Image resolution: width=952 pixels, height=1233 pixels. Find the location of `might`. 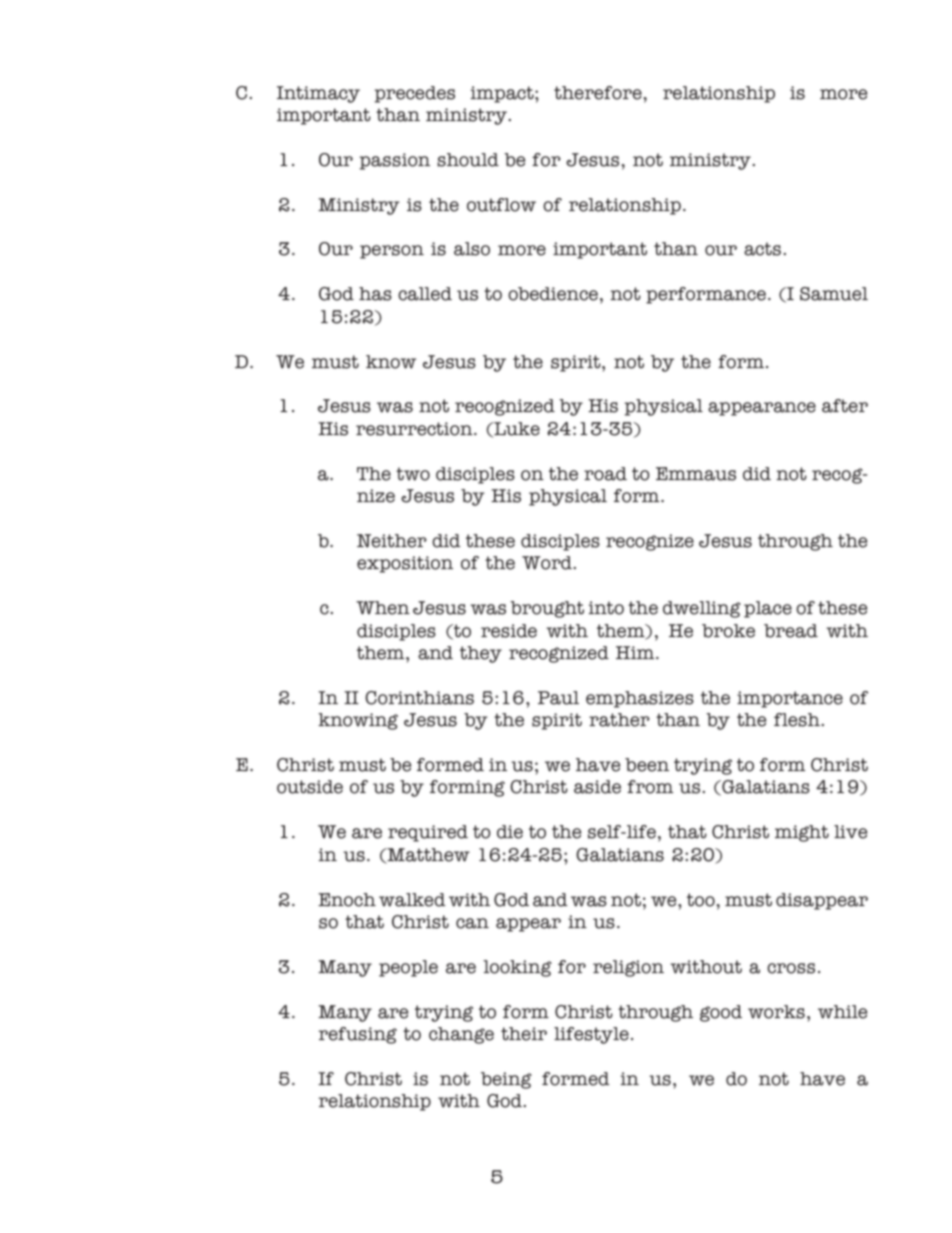

might is located at coordinates (802, 833).
